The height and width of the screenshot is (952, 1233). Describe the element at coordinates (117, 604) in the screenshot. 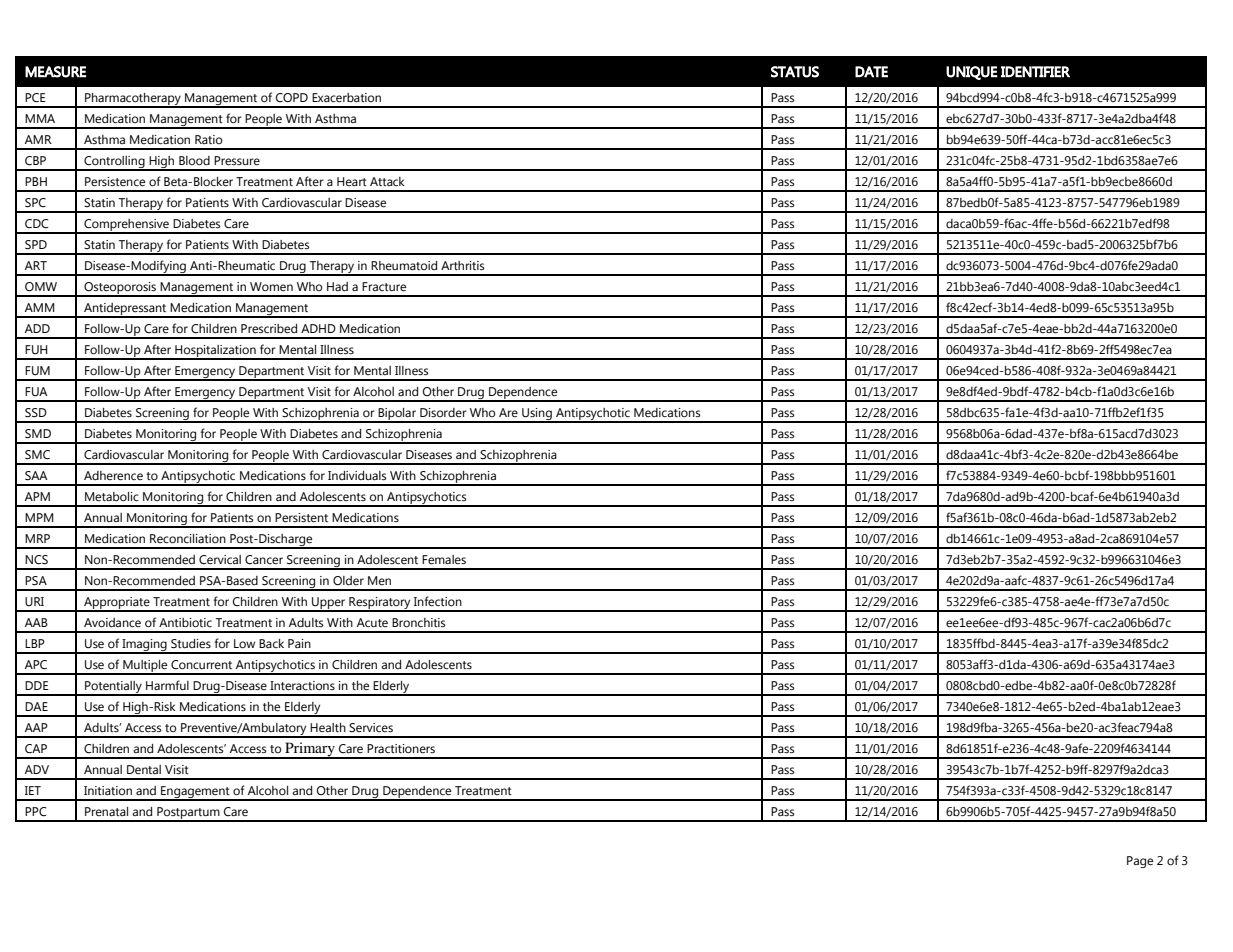

I see `Appropriate` at that location.
